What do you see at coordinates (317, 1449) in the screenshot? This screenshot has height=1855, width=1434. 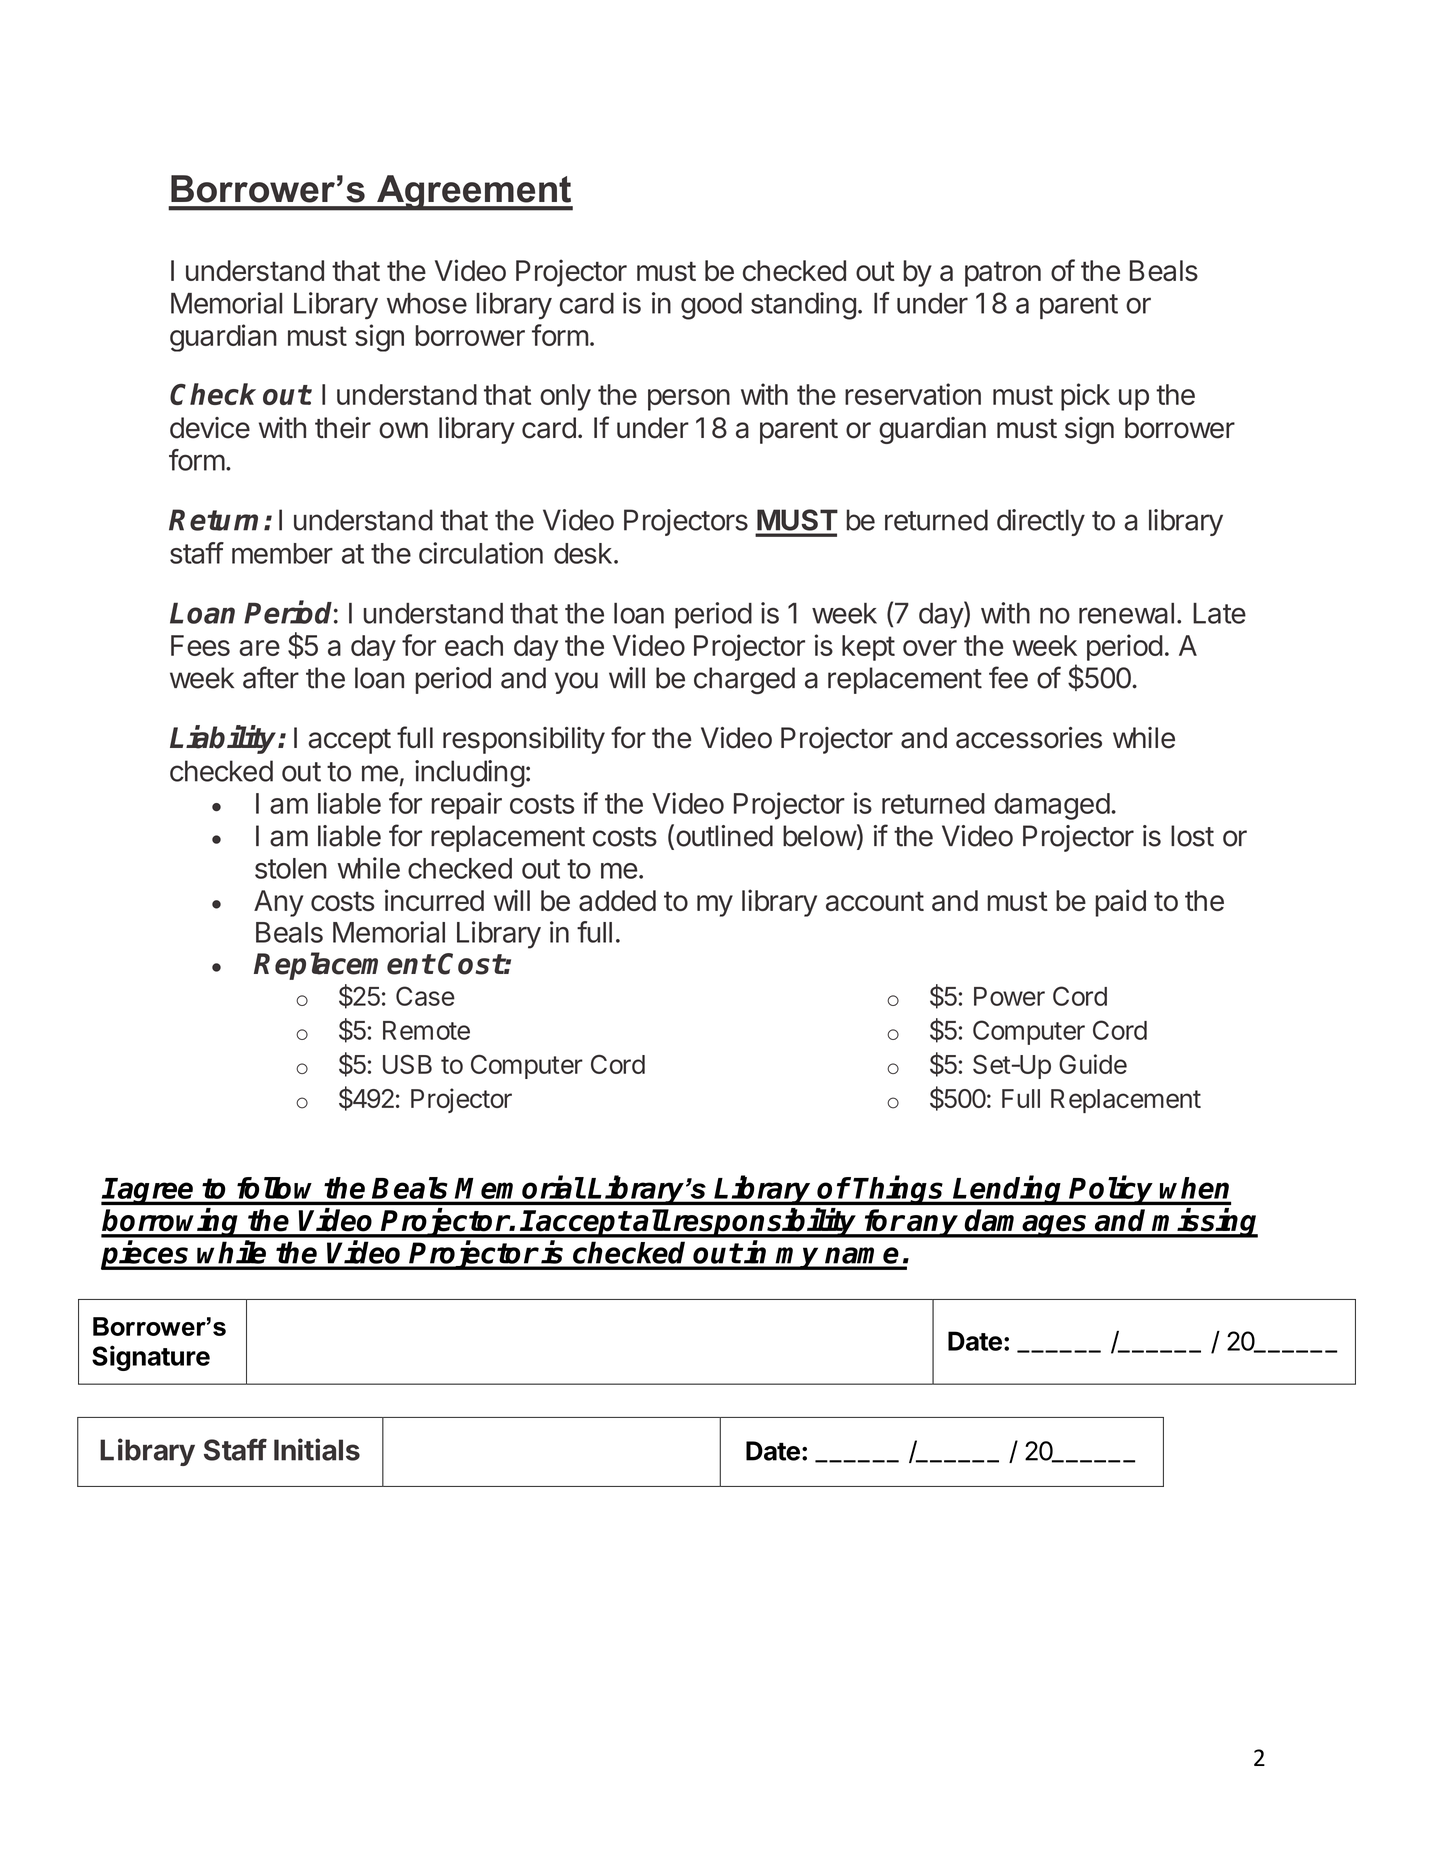 I see `Initials` at bounding box center [317, 1449].
